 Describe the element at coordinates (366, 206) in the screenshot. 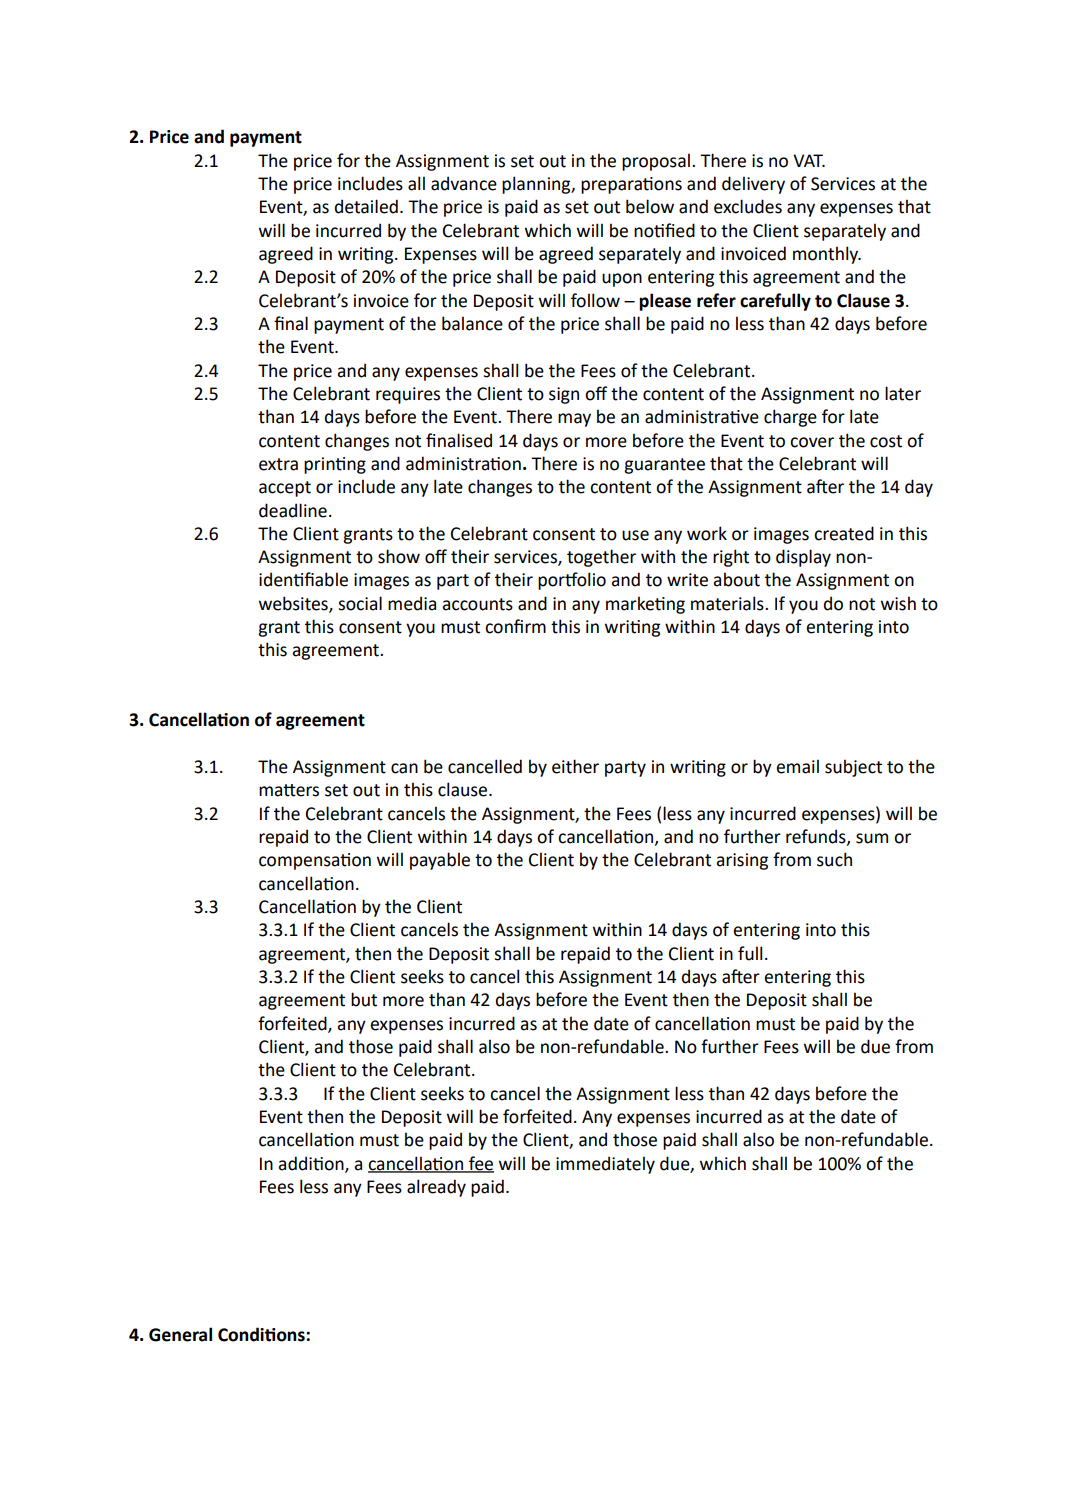

I see `detailed` at that location.
